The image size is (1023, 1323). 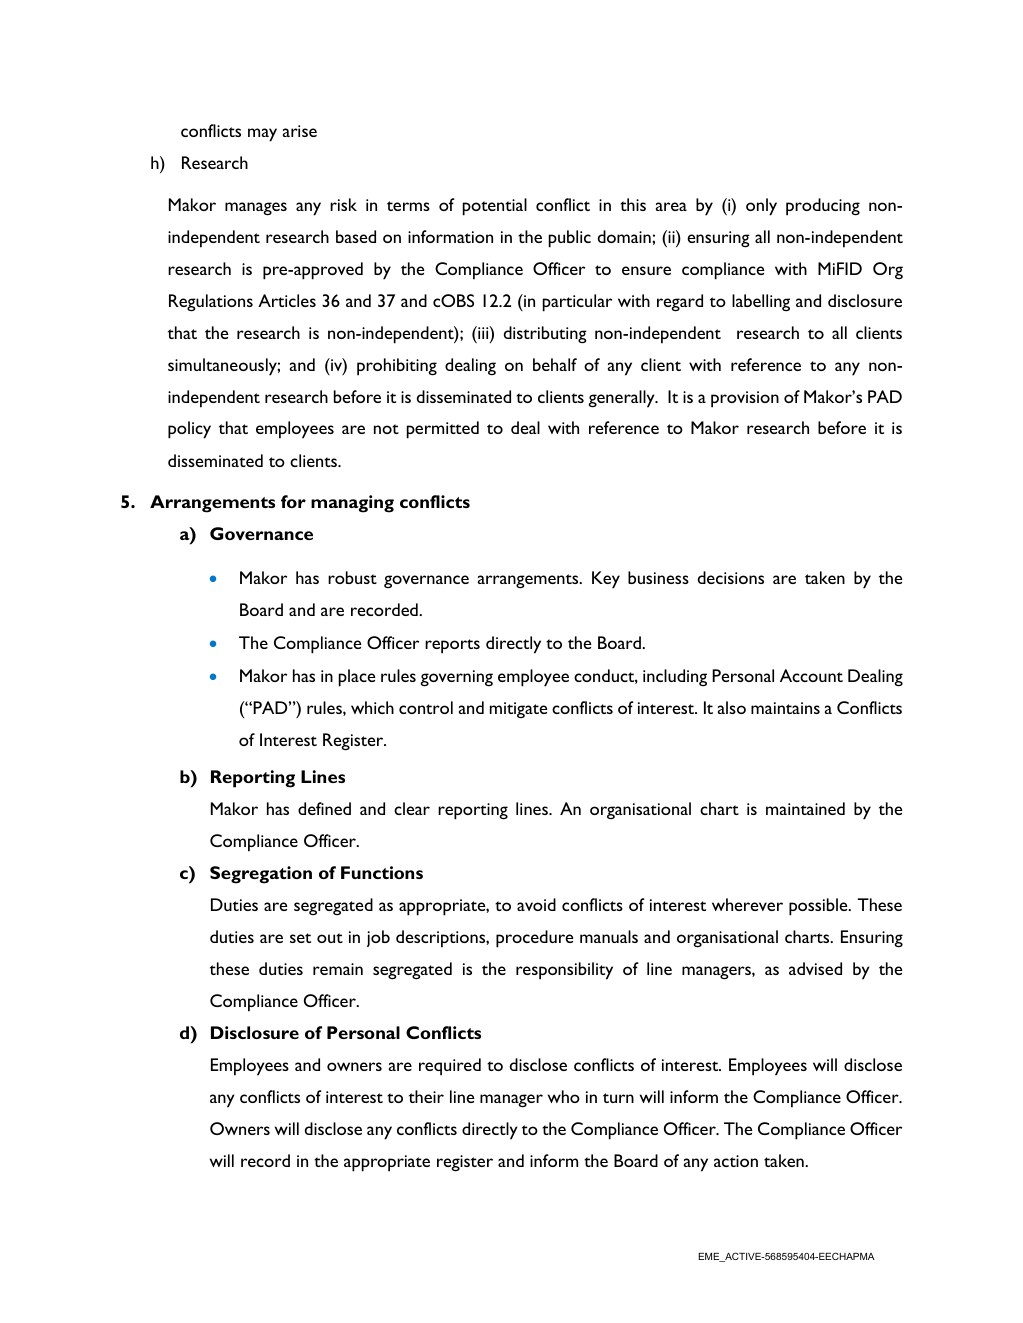 What do you see at coordinates (495, 207) in the screenshot?
I see `potential` at bounding box center [495, 207].
